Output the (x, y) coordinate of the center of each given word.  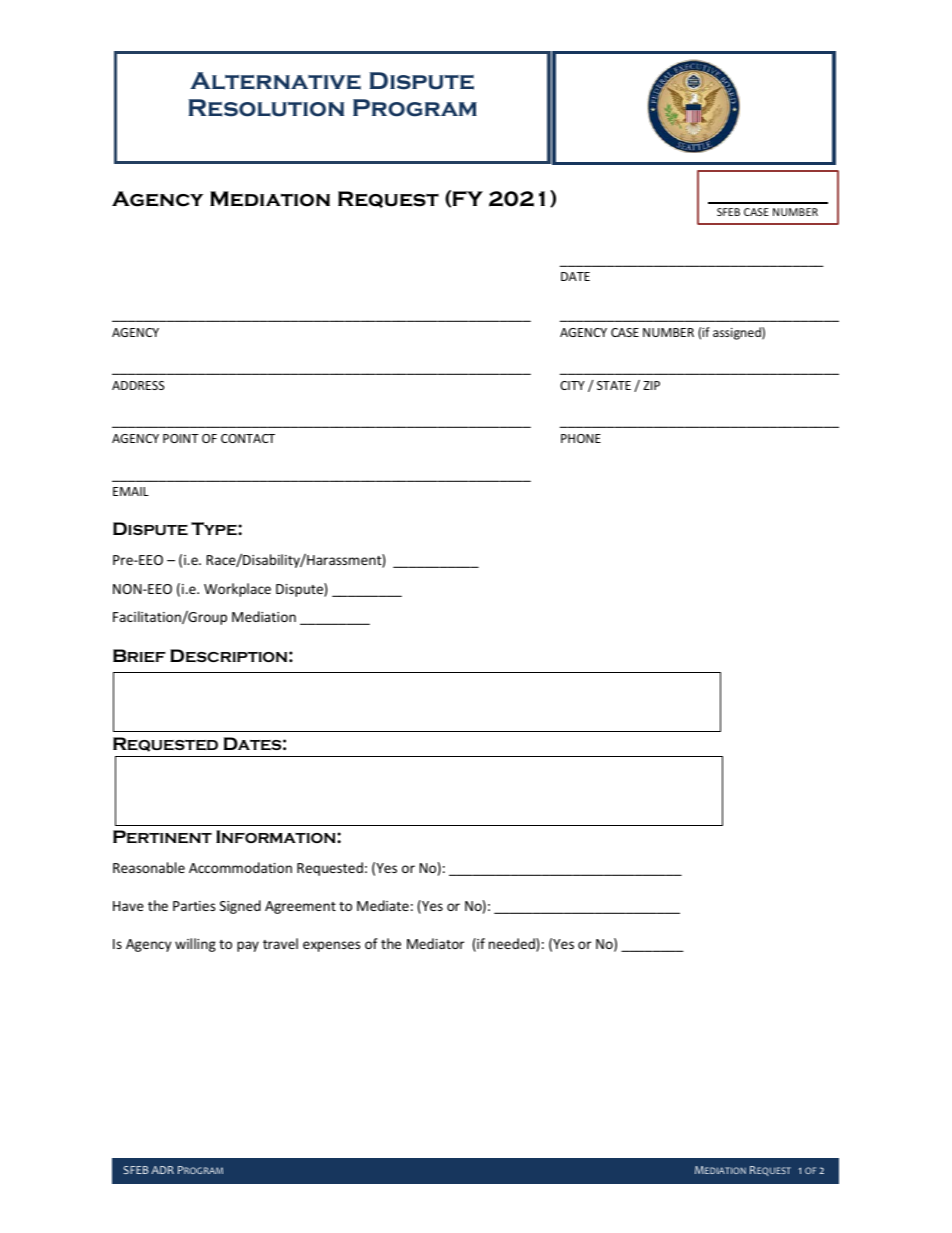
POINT (181, 438)
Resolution (266, 108)
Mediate (383, 905)
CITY (572, 385)
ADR (162, 1170)
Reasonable (149, 867)
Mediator (435, 943)
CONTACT (248, 438)
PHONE (581, 438)
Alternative (275, 81)
